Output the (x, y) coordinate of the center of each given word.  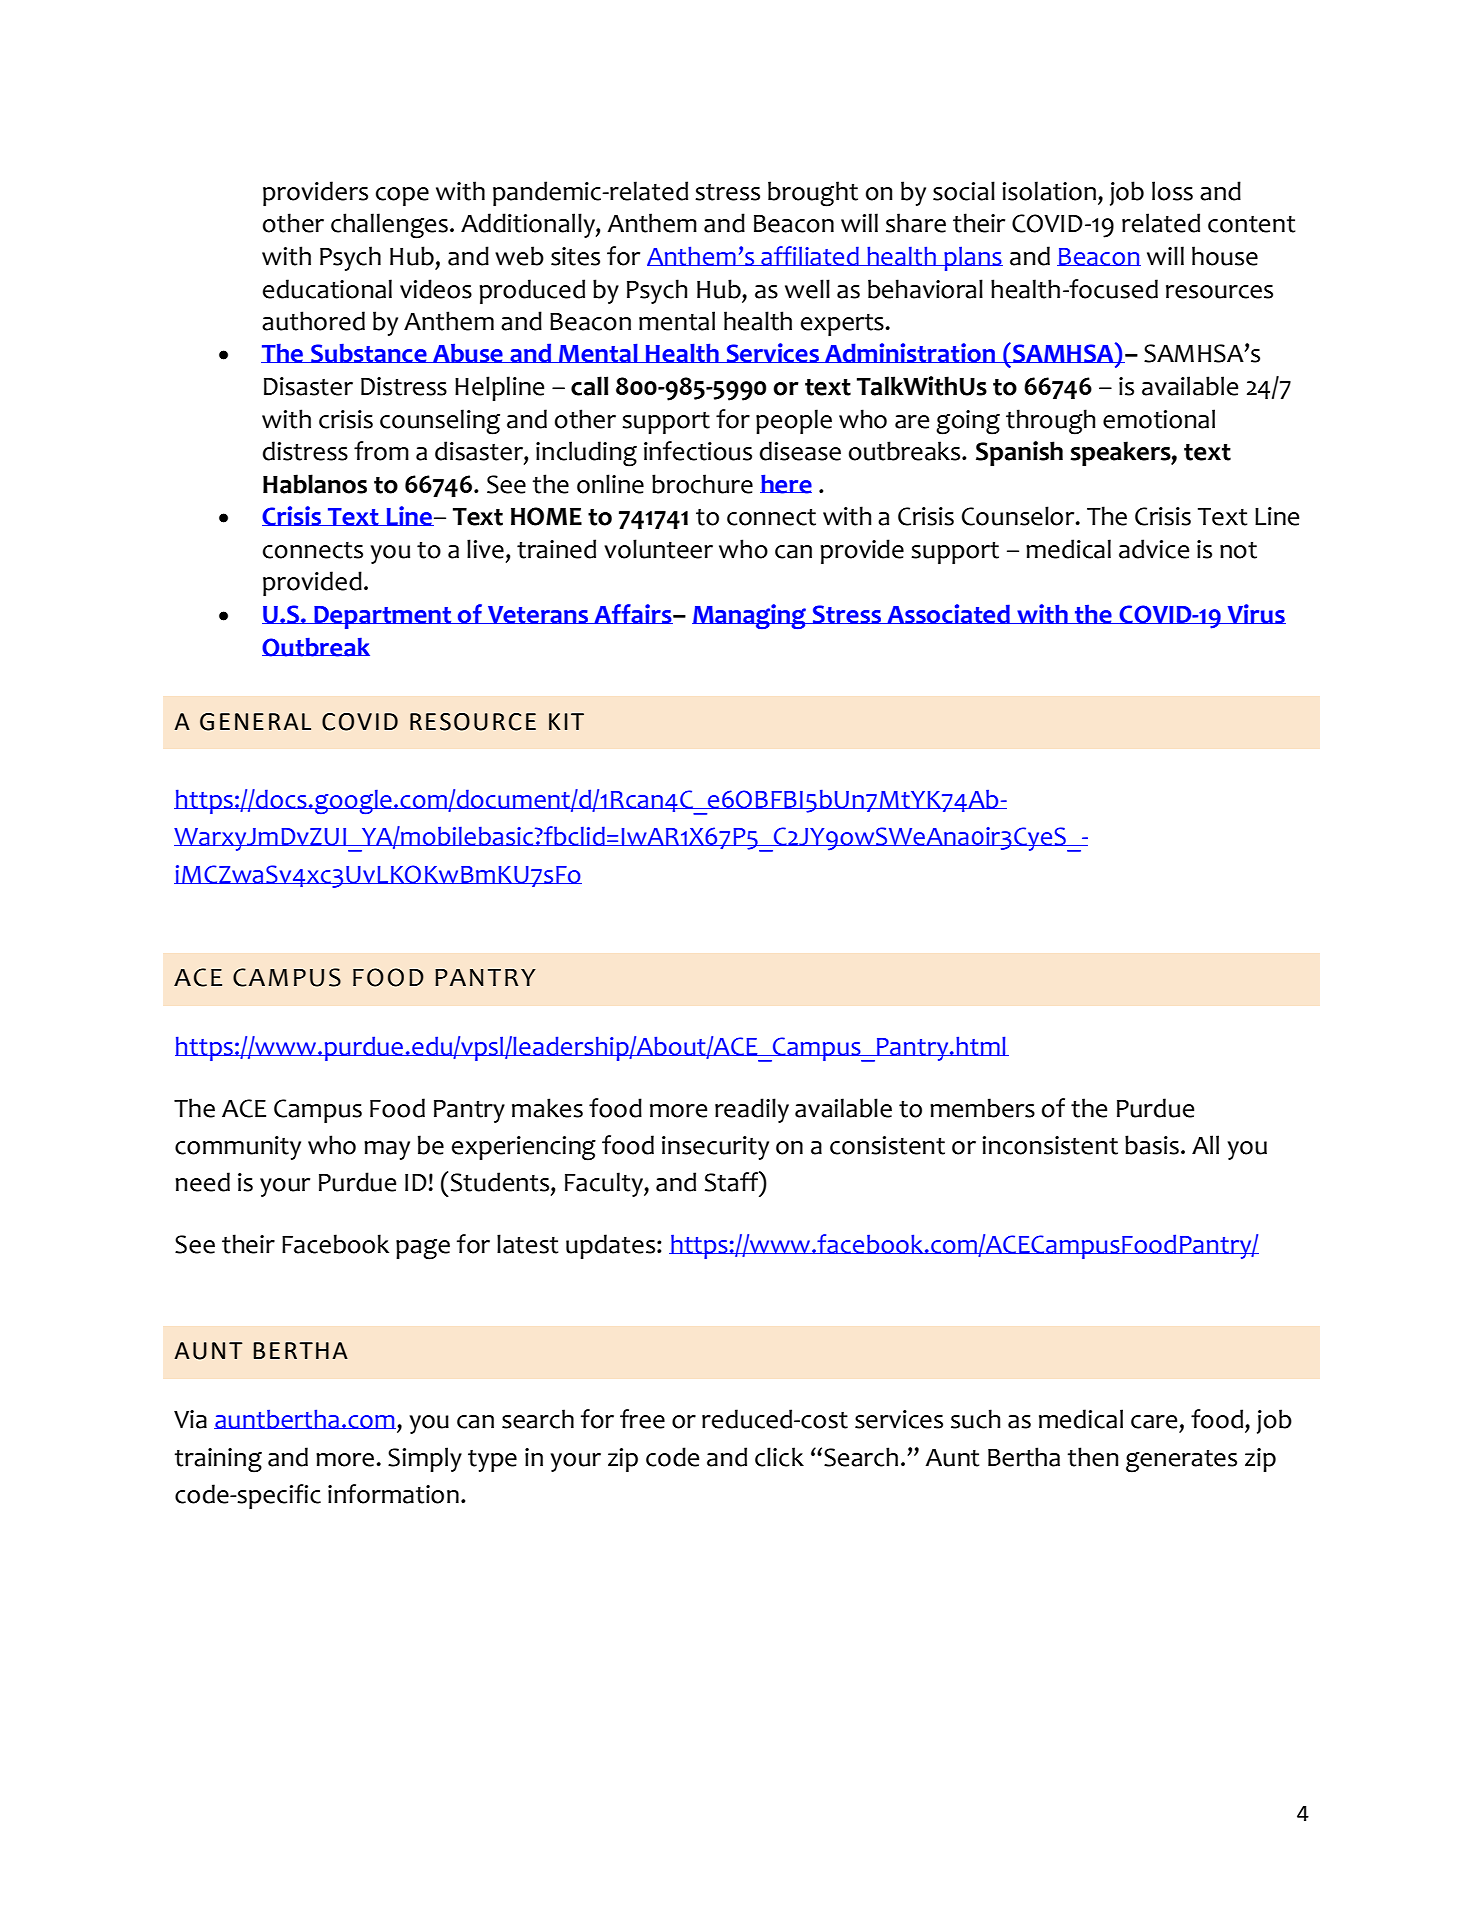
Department (383, 617)
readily (752, 1110)
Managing (750, 616)
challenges (389, 226)
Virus (1255, 614)
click (779, 1457)
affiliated (810, 256)
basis (1152, 1145)
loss (1172, 191)
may (387, 1150)
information (393, 1494)
